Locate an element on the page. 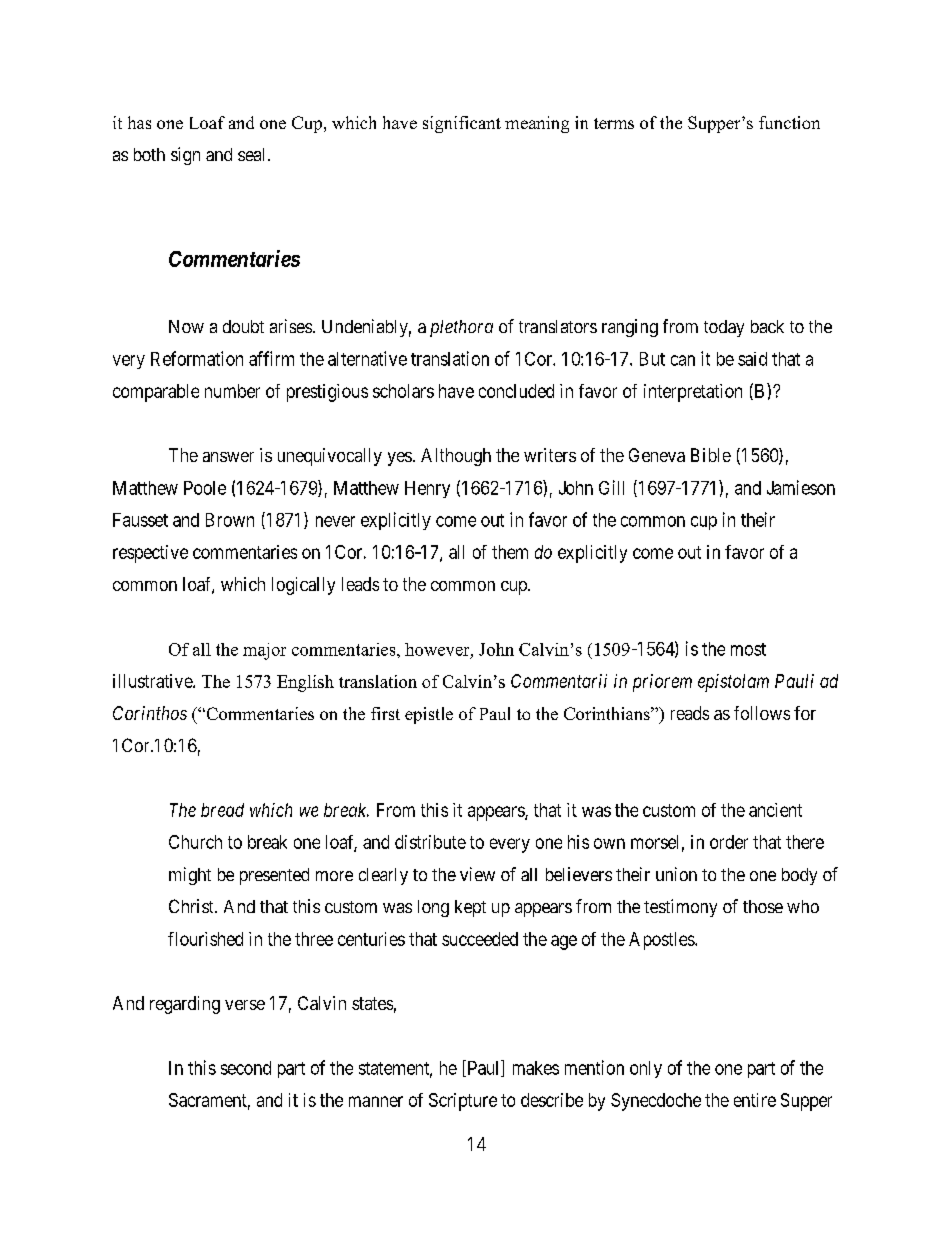 The height and width of the document is (1233, 952). seal is located at coordinates (251, 154).
